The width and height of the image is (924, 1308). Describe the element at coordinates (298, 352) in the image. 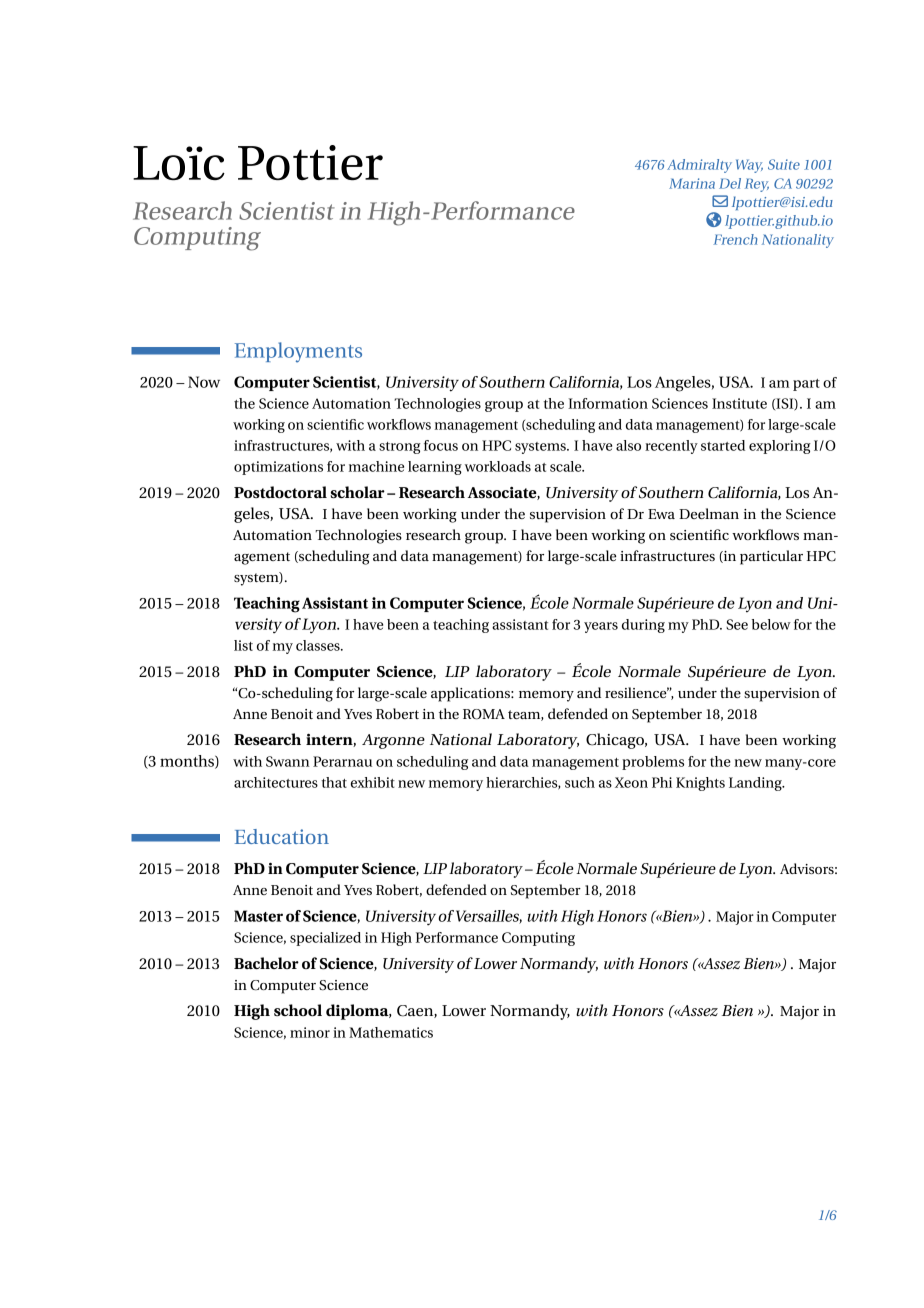

I see `Employments` at that location.
